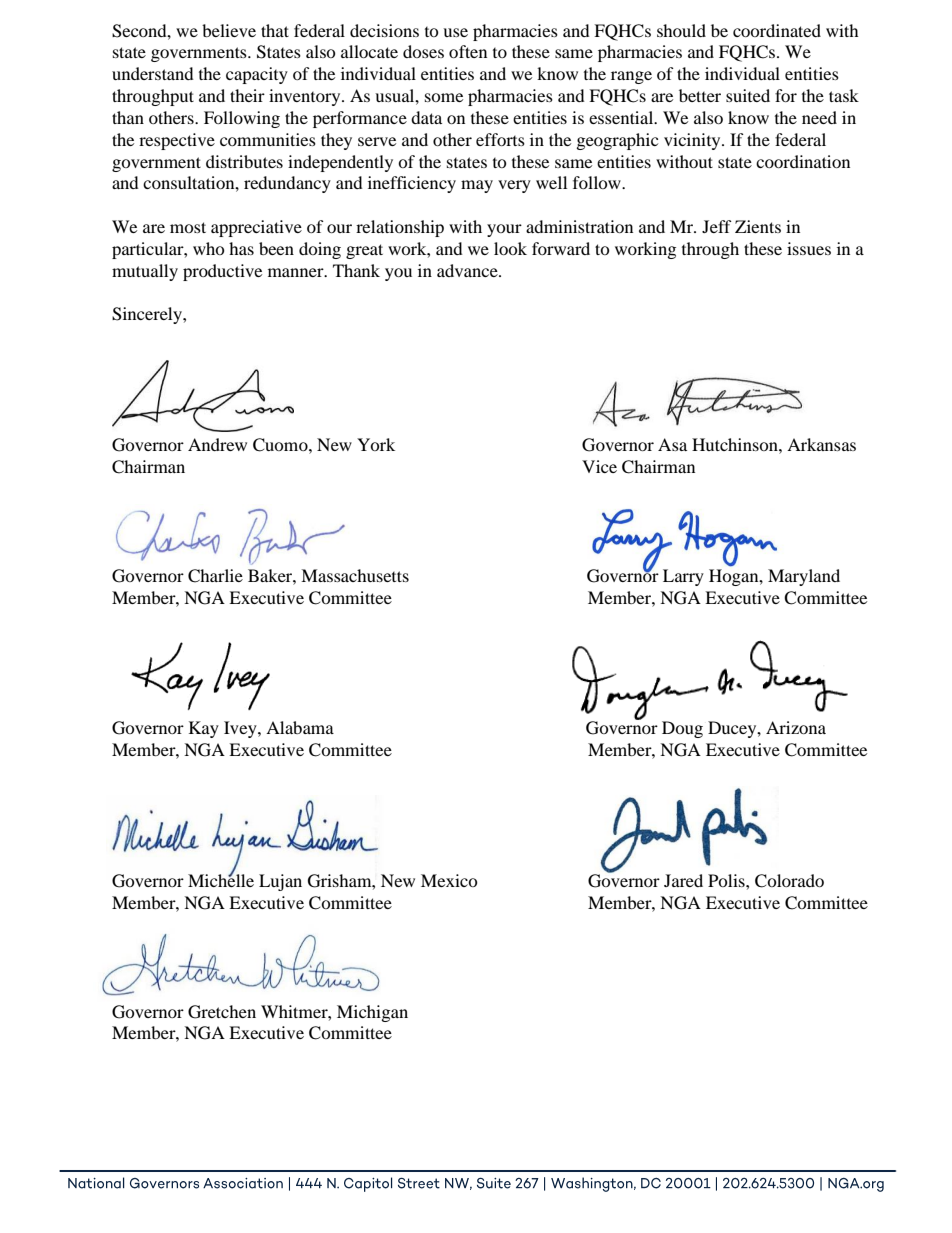 The width and height of the screenshot is (952, 1233). Describe the element at coordinates (777, 30) in the screenshot. I see `coordinated` at that location.
